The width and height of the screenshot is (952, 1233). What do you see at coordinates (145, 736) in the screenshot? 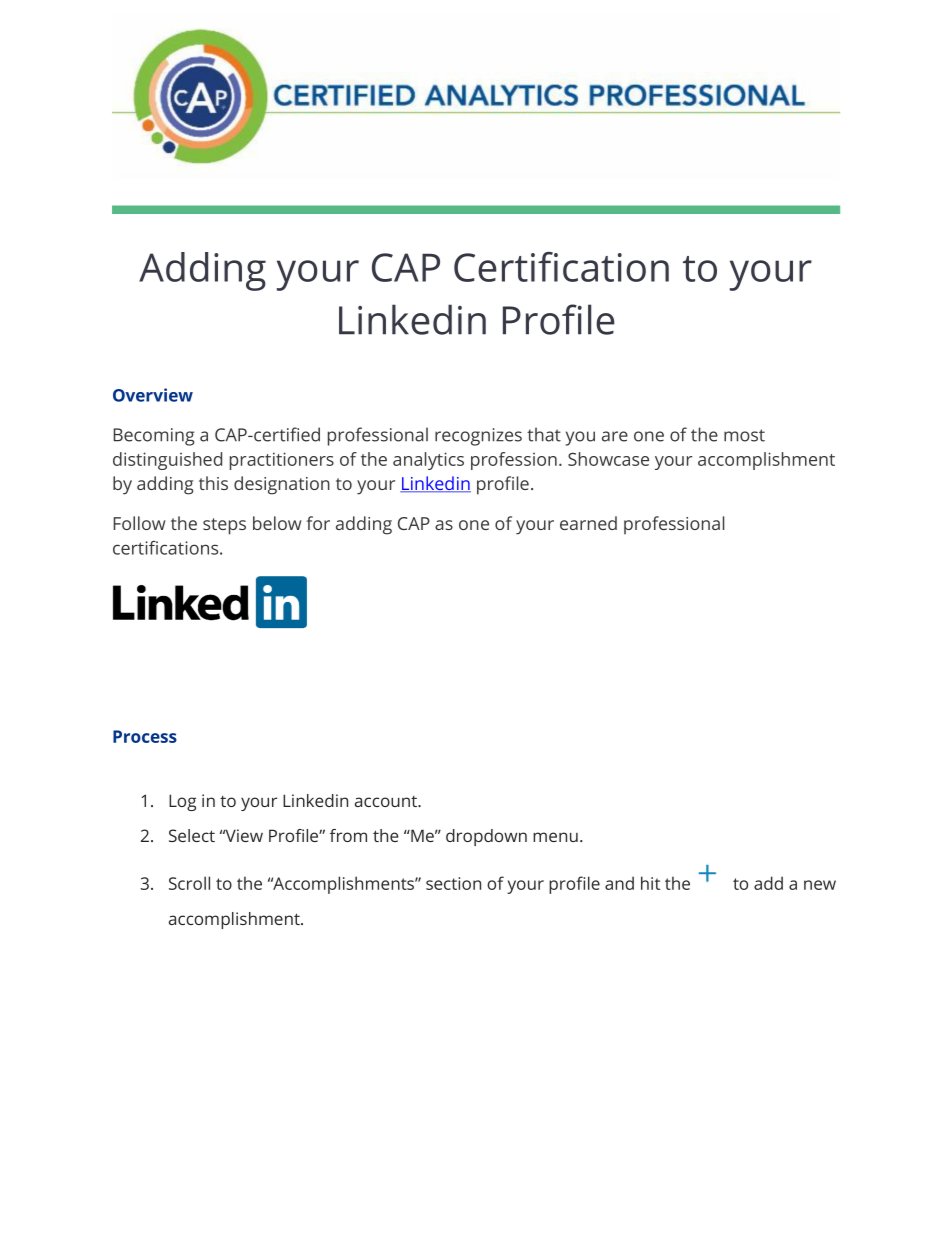
I see `Process` at bounding box center [145, 736].
